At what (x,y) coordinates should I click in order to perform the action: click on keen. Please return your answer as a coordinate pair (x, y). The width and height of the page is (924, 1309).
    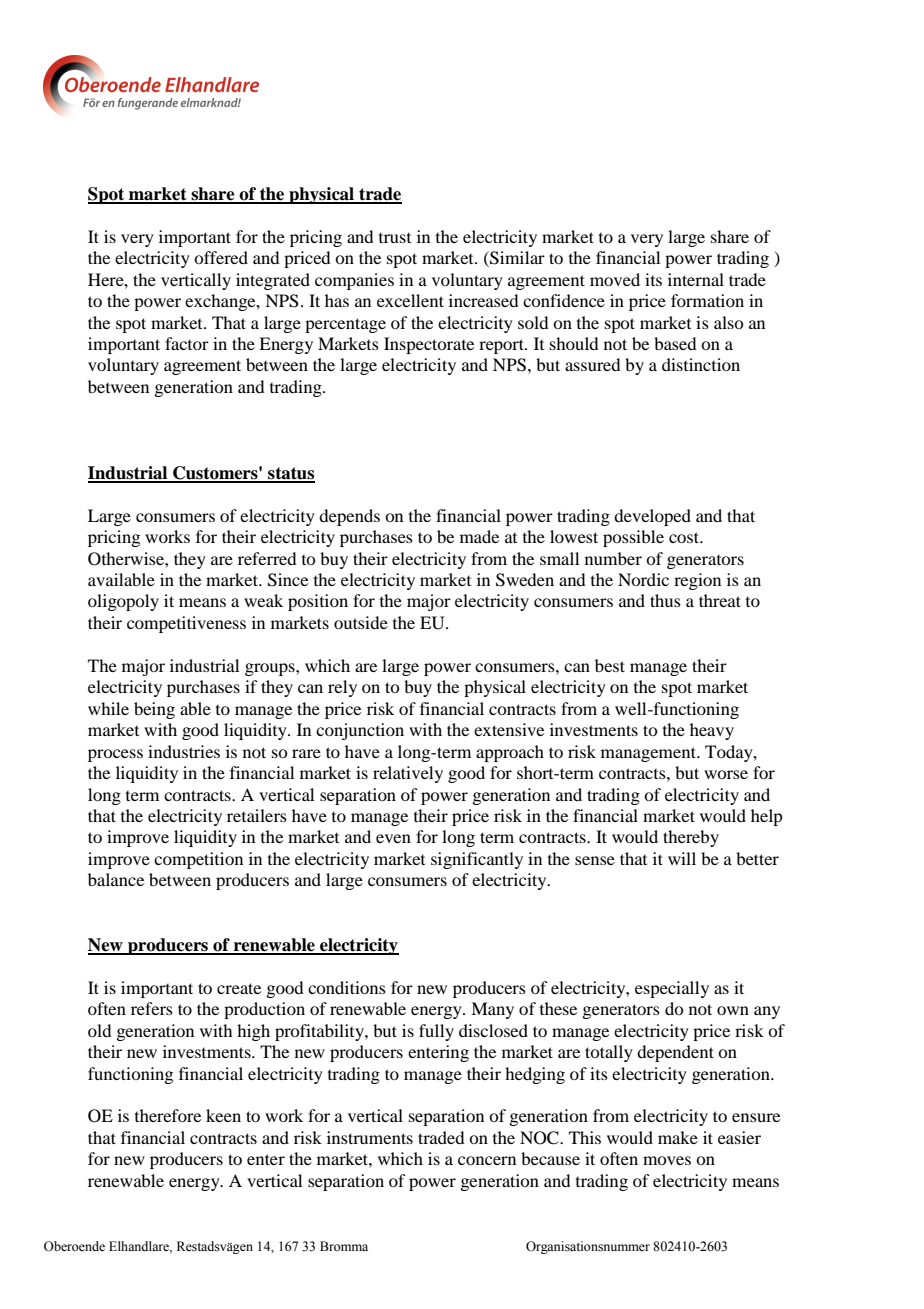
    Looking at the image, I should click on (223, 1115).
